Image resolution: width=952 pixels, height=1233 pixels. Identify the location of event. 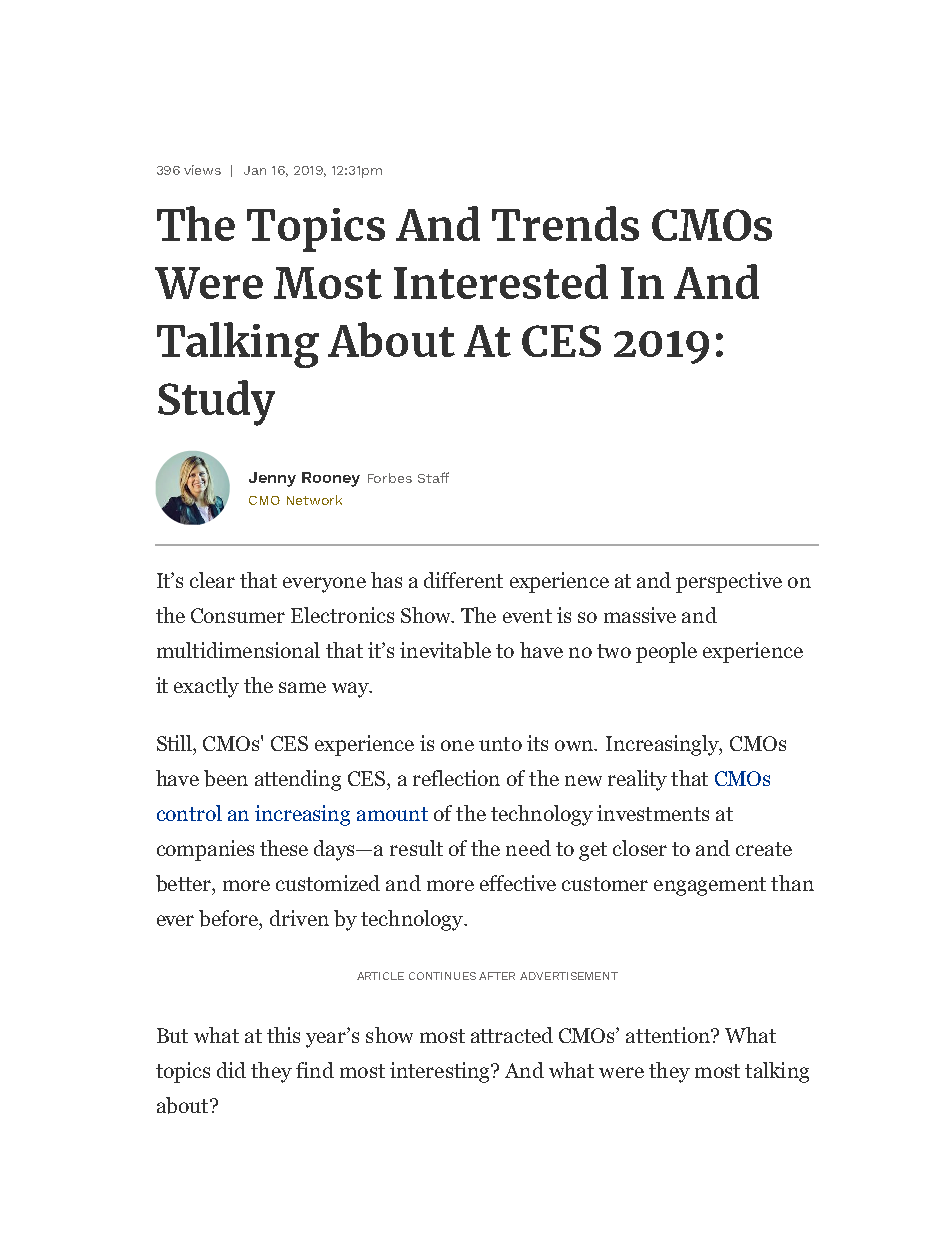
(527, 616).
